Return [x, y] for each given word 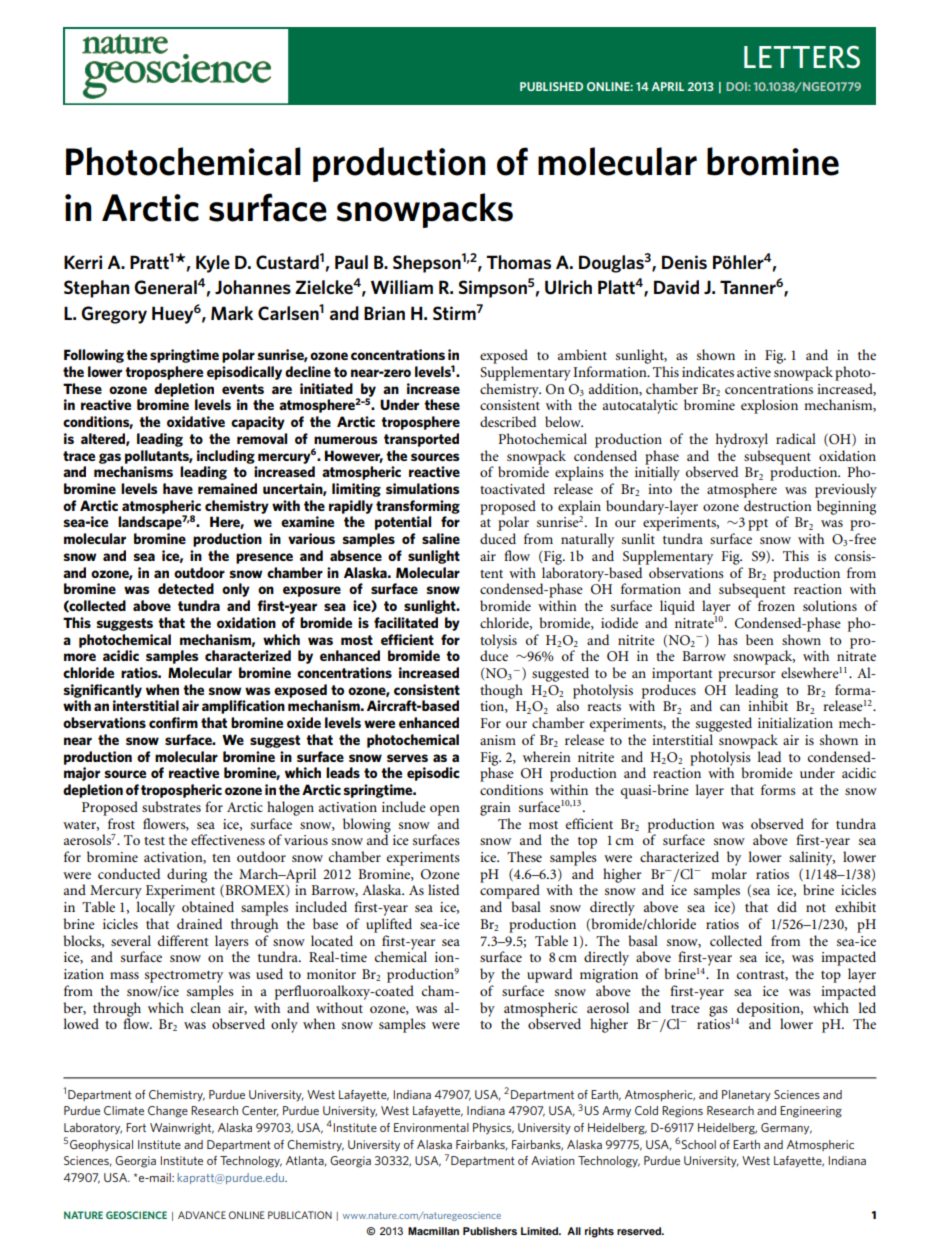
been [760, 639]
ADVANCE [202, 1215]
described [508, 421]
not [816, 908]
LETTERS [802, 57]
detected [186, 588]
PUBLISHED [551, 86]
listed [443, 889]
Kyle [213, 264]
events [243, 389]
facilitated [406, 622]
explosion [769, 406]
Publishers [490, 1231]
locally [155, 908]
